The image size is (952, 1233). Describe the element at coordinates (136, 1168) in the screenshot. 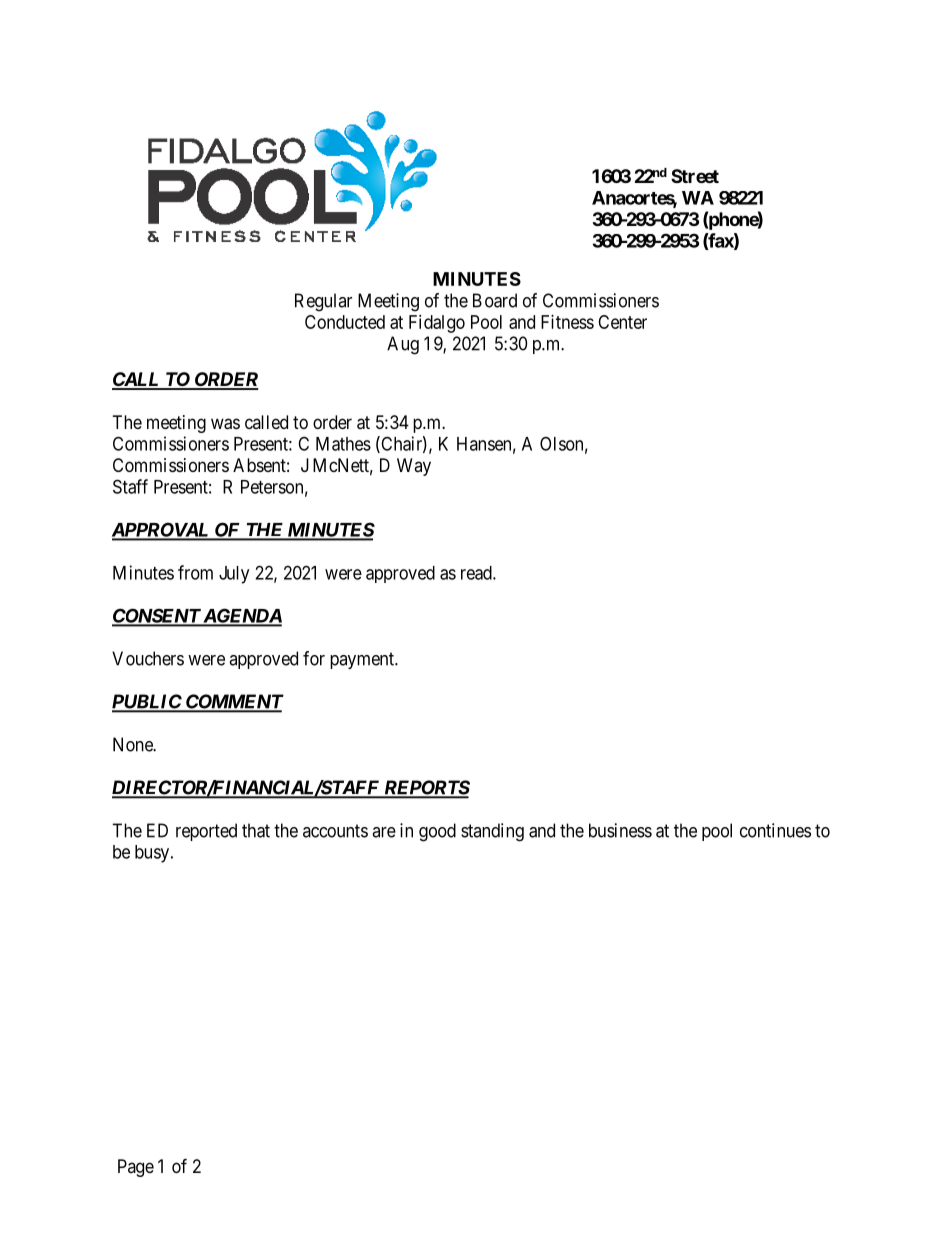

I see `Page` at that location.
